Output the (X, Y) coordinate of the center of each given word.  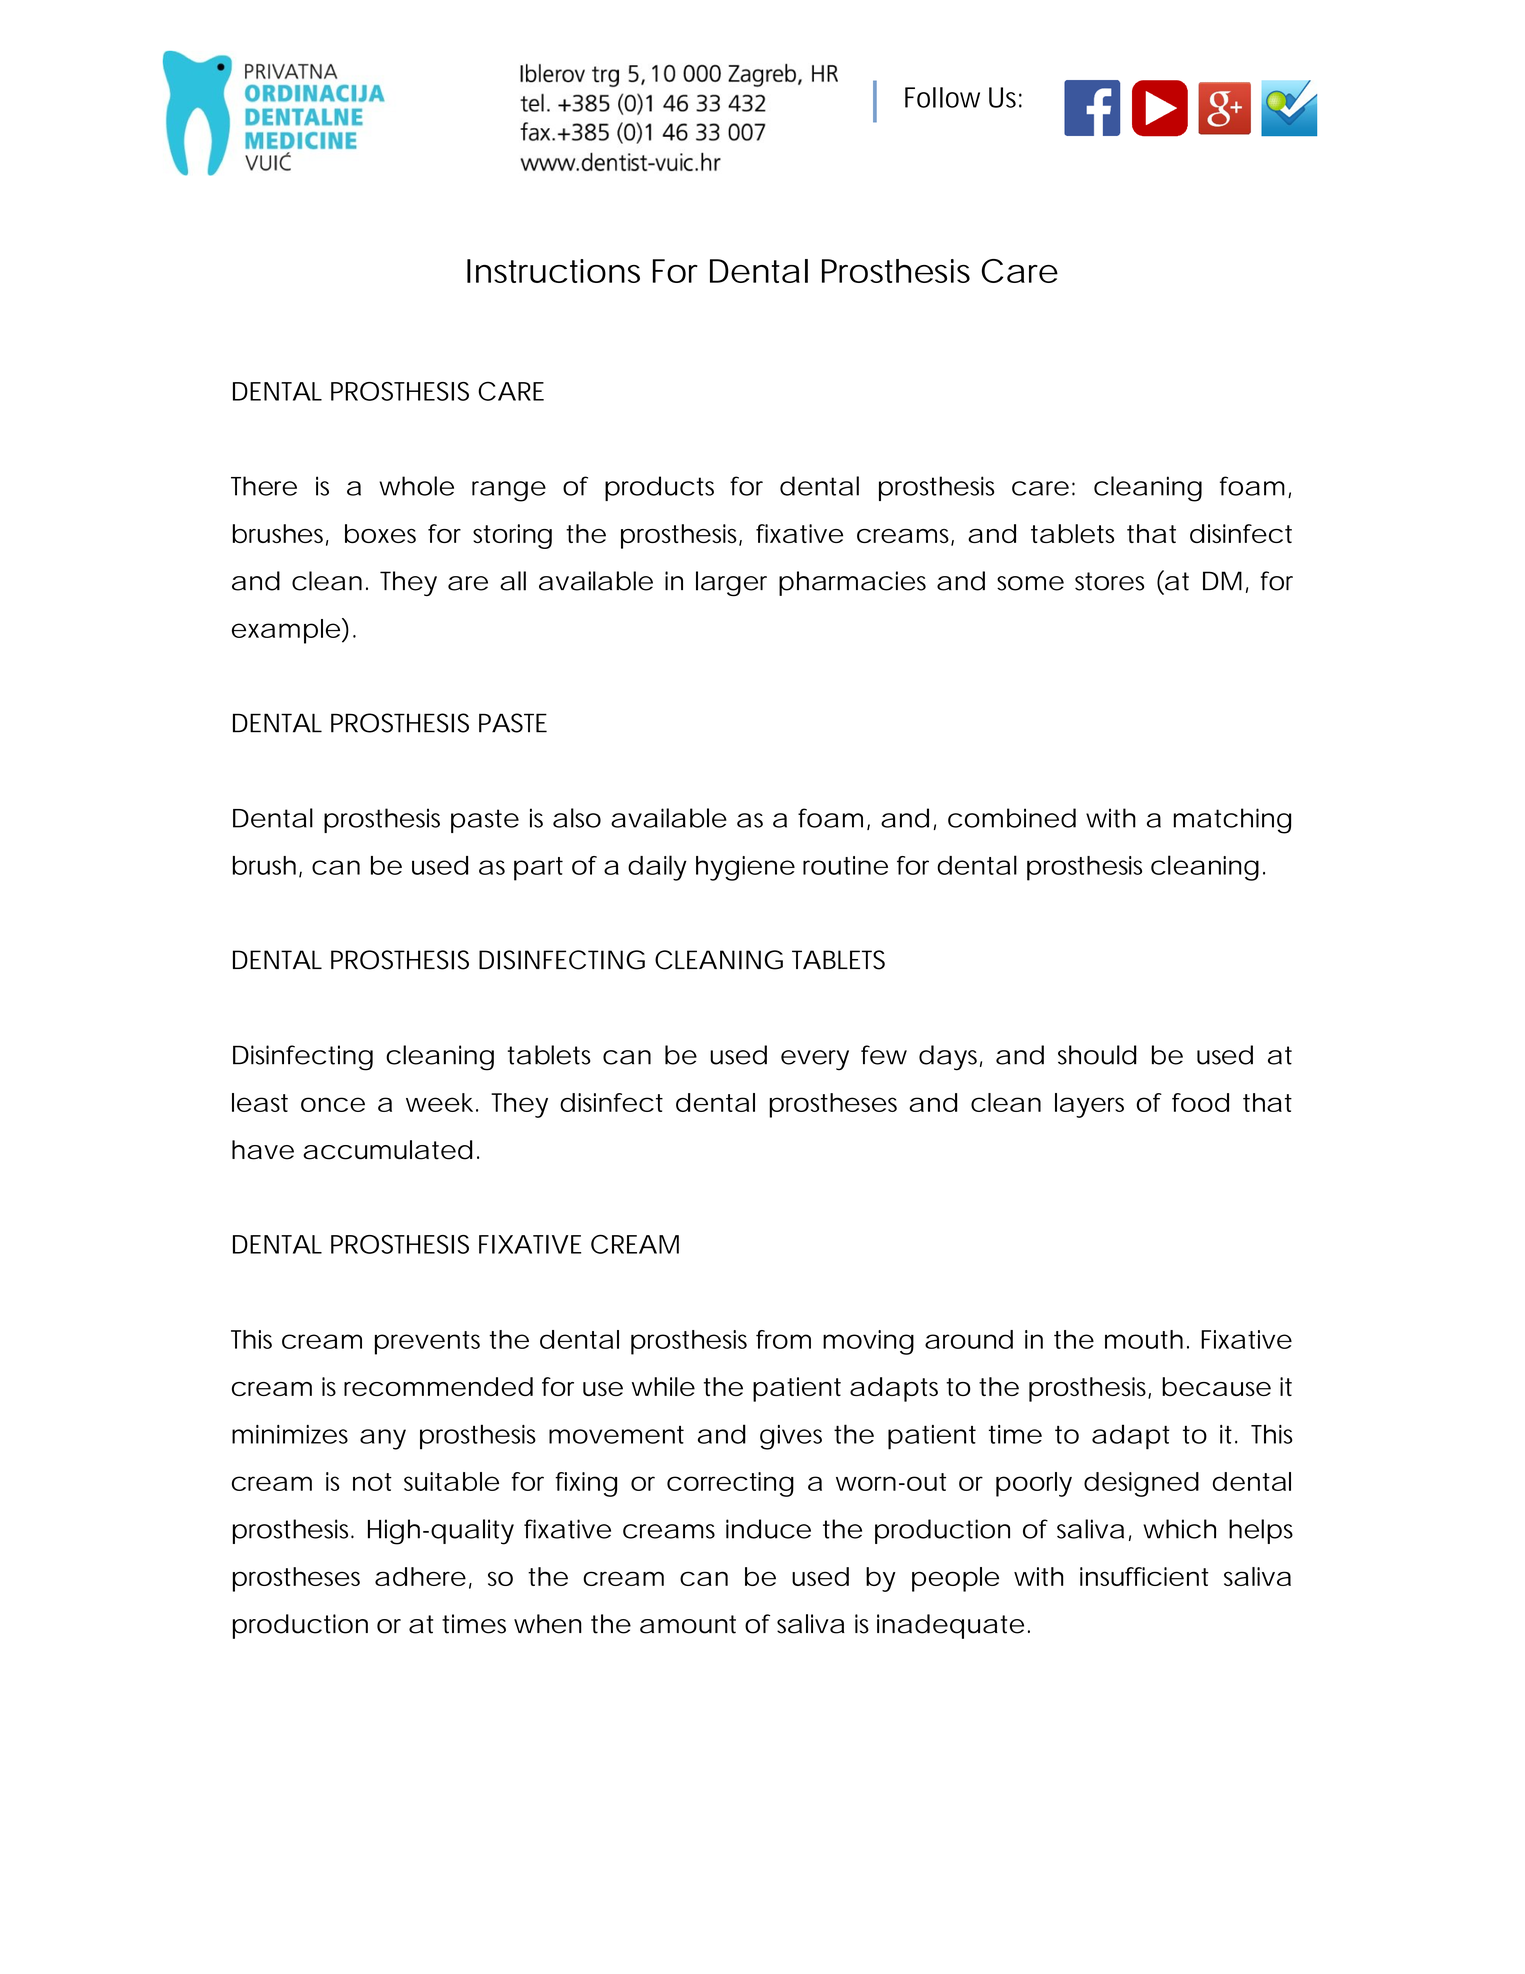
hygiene (745, 868)
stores (1109, 581)
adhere (420, 1576)
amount (688, 1624)
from (783, 1339)
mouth (1144, 1339)
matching (1232, 821)
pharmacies (852, 583)
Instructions (553, 271)
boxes (380, 533)
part (538, 869)
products (659, 488)
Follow (942, 97)
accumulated (387, 1150)
